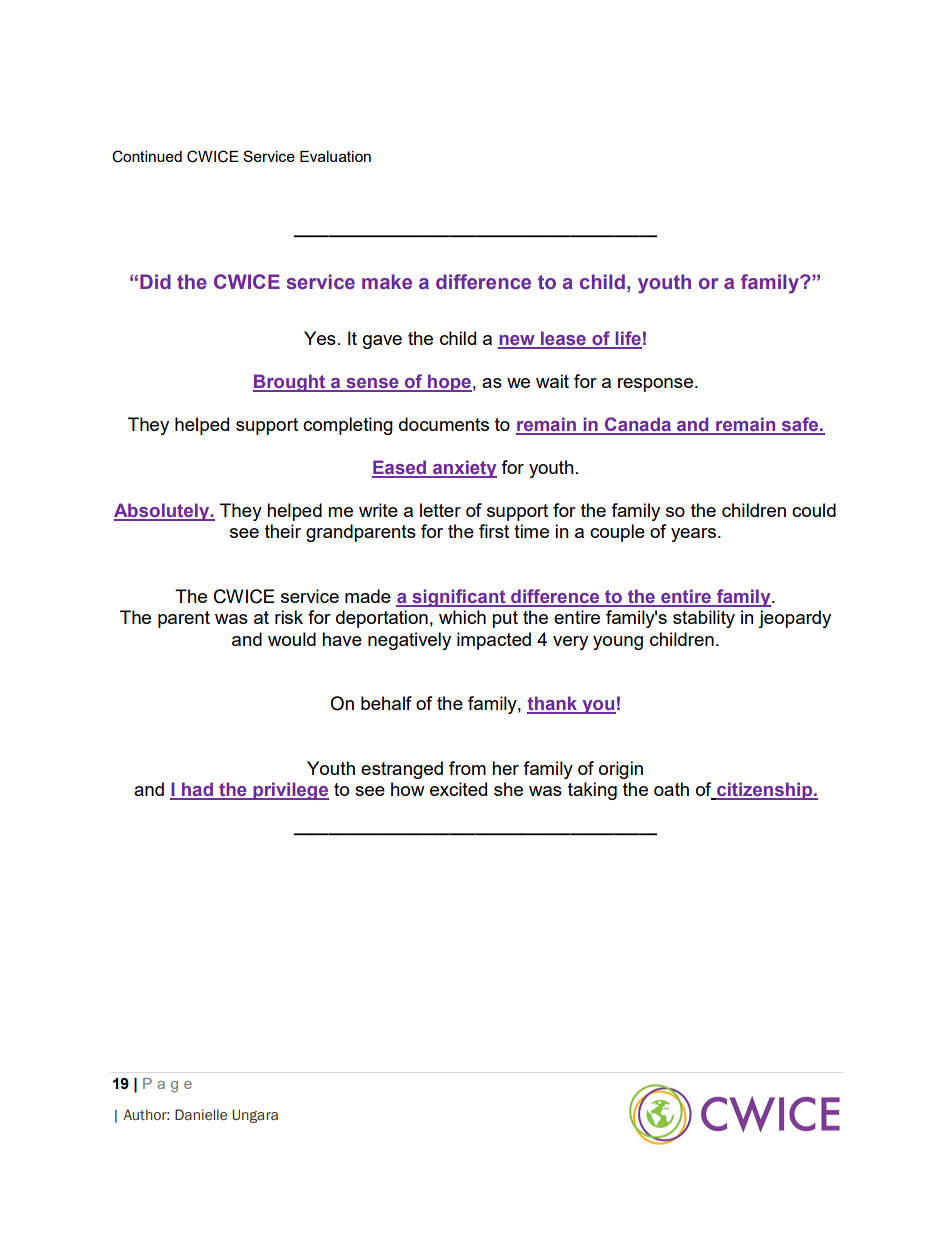  I want to click on life, so click(628, 339).
